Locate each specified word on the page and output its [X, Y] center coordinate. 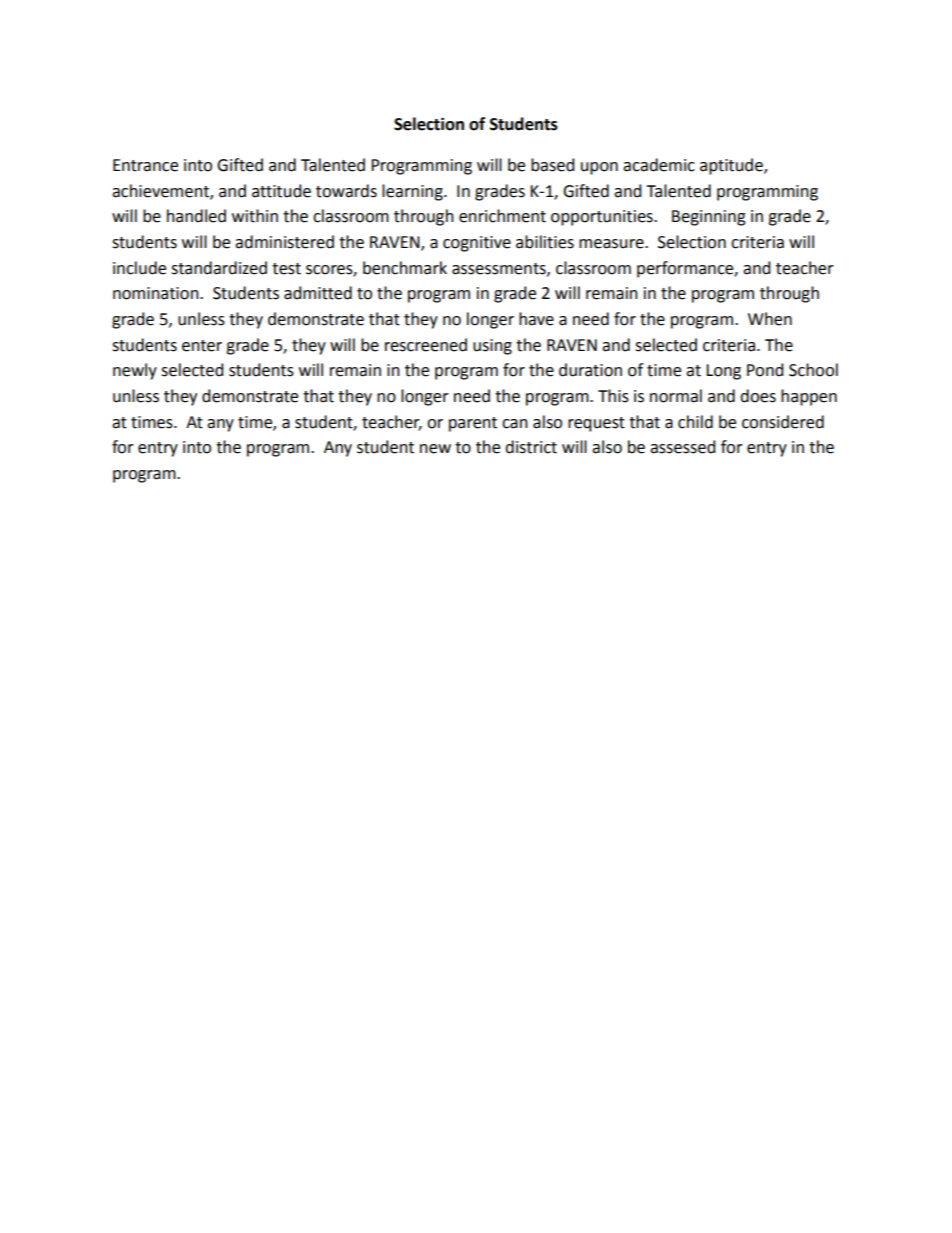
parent [473, 424]
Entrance [145, 165]
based [553, 165]
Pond [765, 370]
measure [612, 244]
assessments [500, 269]
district [531, 447]
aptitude [732, 166]
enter [202, 346]
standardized [219, 268]
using [492, 347]
